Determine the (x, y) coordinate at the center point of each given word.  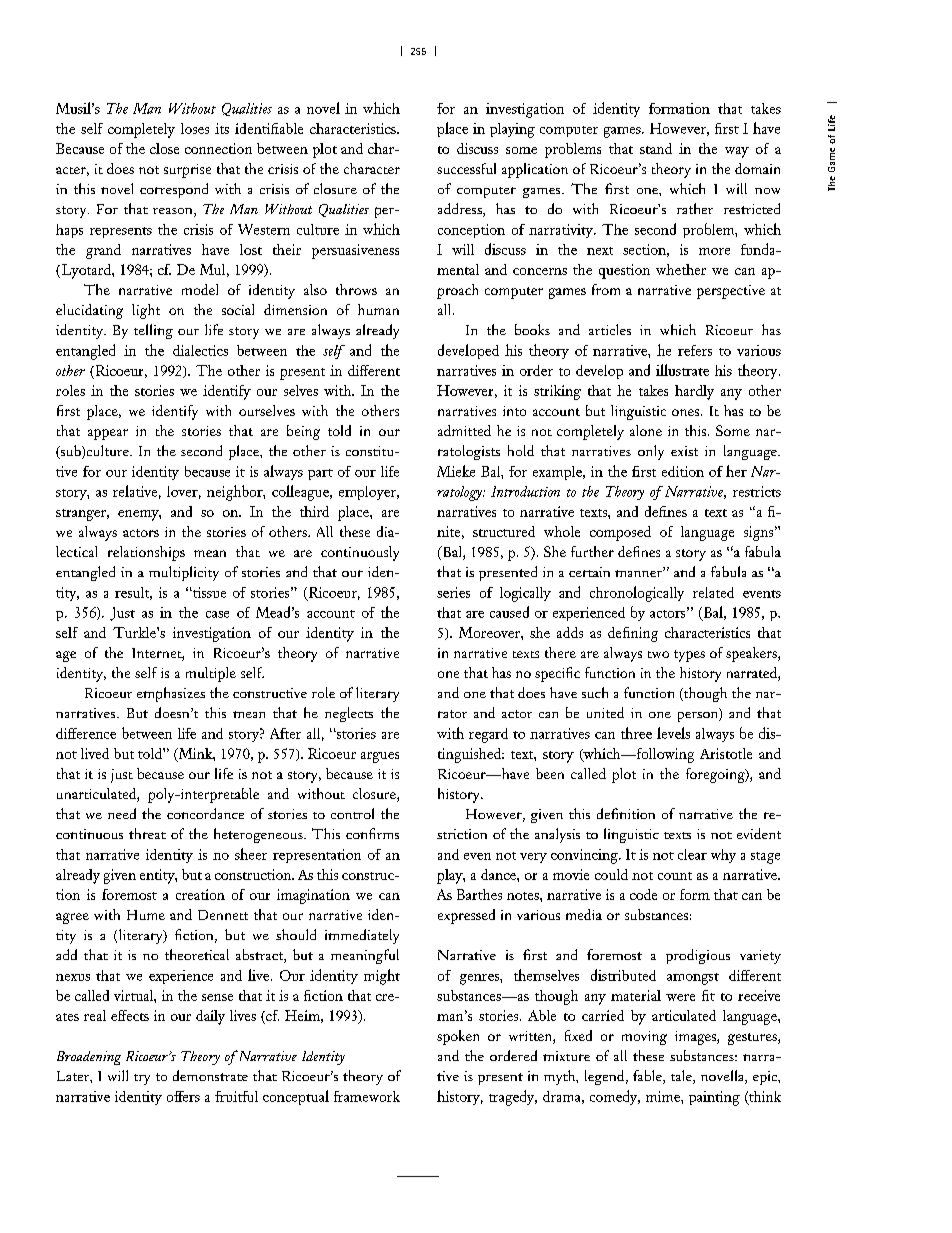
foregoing (716, 775)
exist (684, 451)
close (164, 148)
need (122, 813)
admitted (464, 430)
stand (656, 148)
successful (466, 168)
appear (108, 434)
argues (380, 757)
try (142, 1079)
